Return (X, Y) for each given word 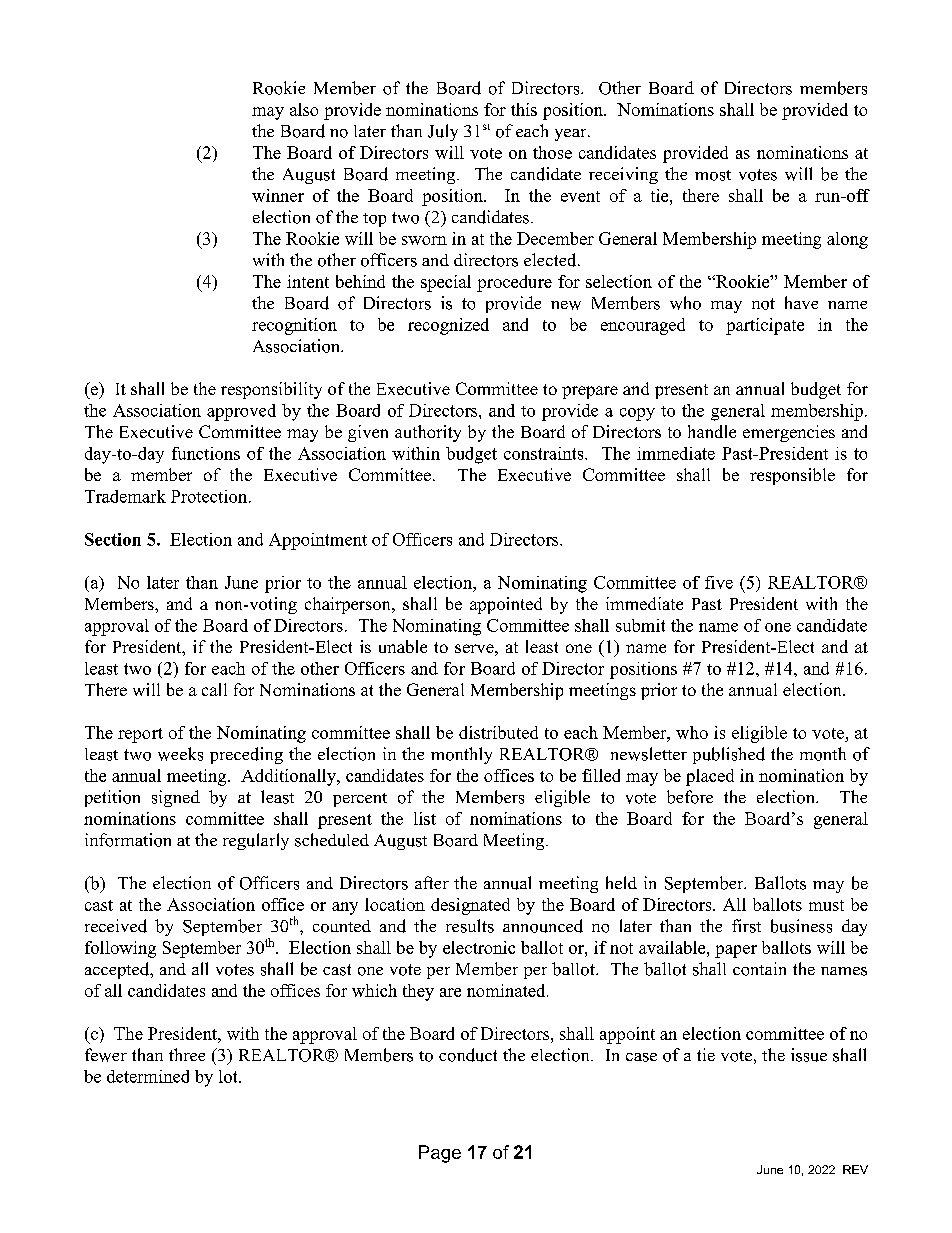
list (425, 818)
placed (710, 777)
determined (148, 1076)
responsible (792, 476)
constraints (545, 453)
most (713, 175)
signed (176, 798)
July (443, 132)
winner (278, 195)
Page (440, 1154)
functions (206, 453)
